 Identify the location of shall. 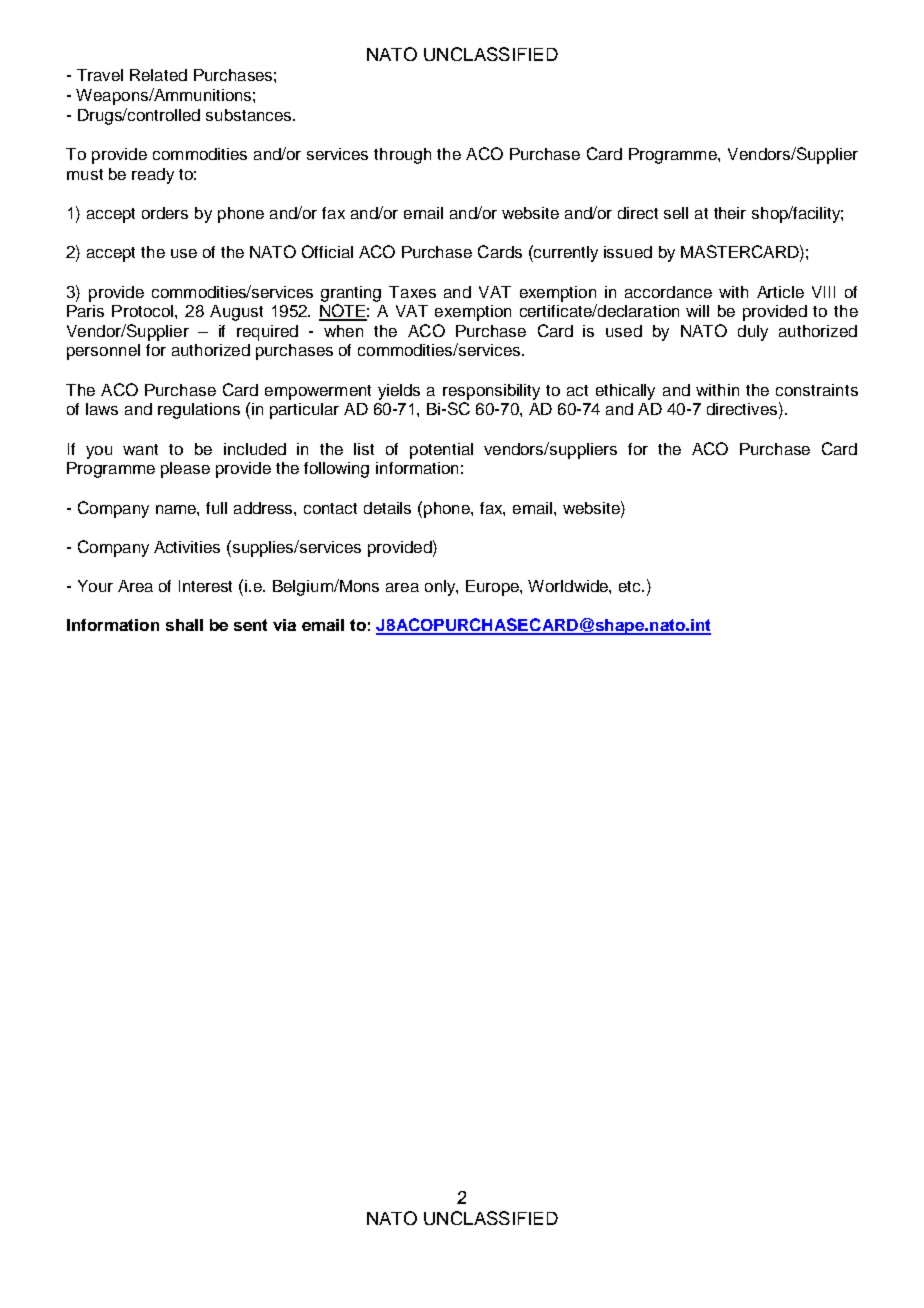
(184, 625).
